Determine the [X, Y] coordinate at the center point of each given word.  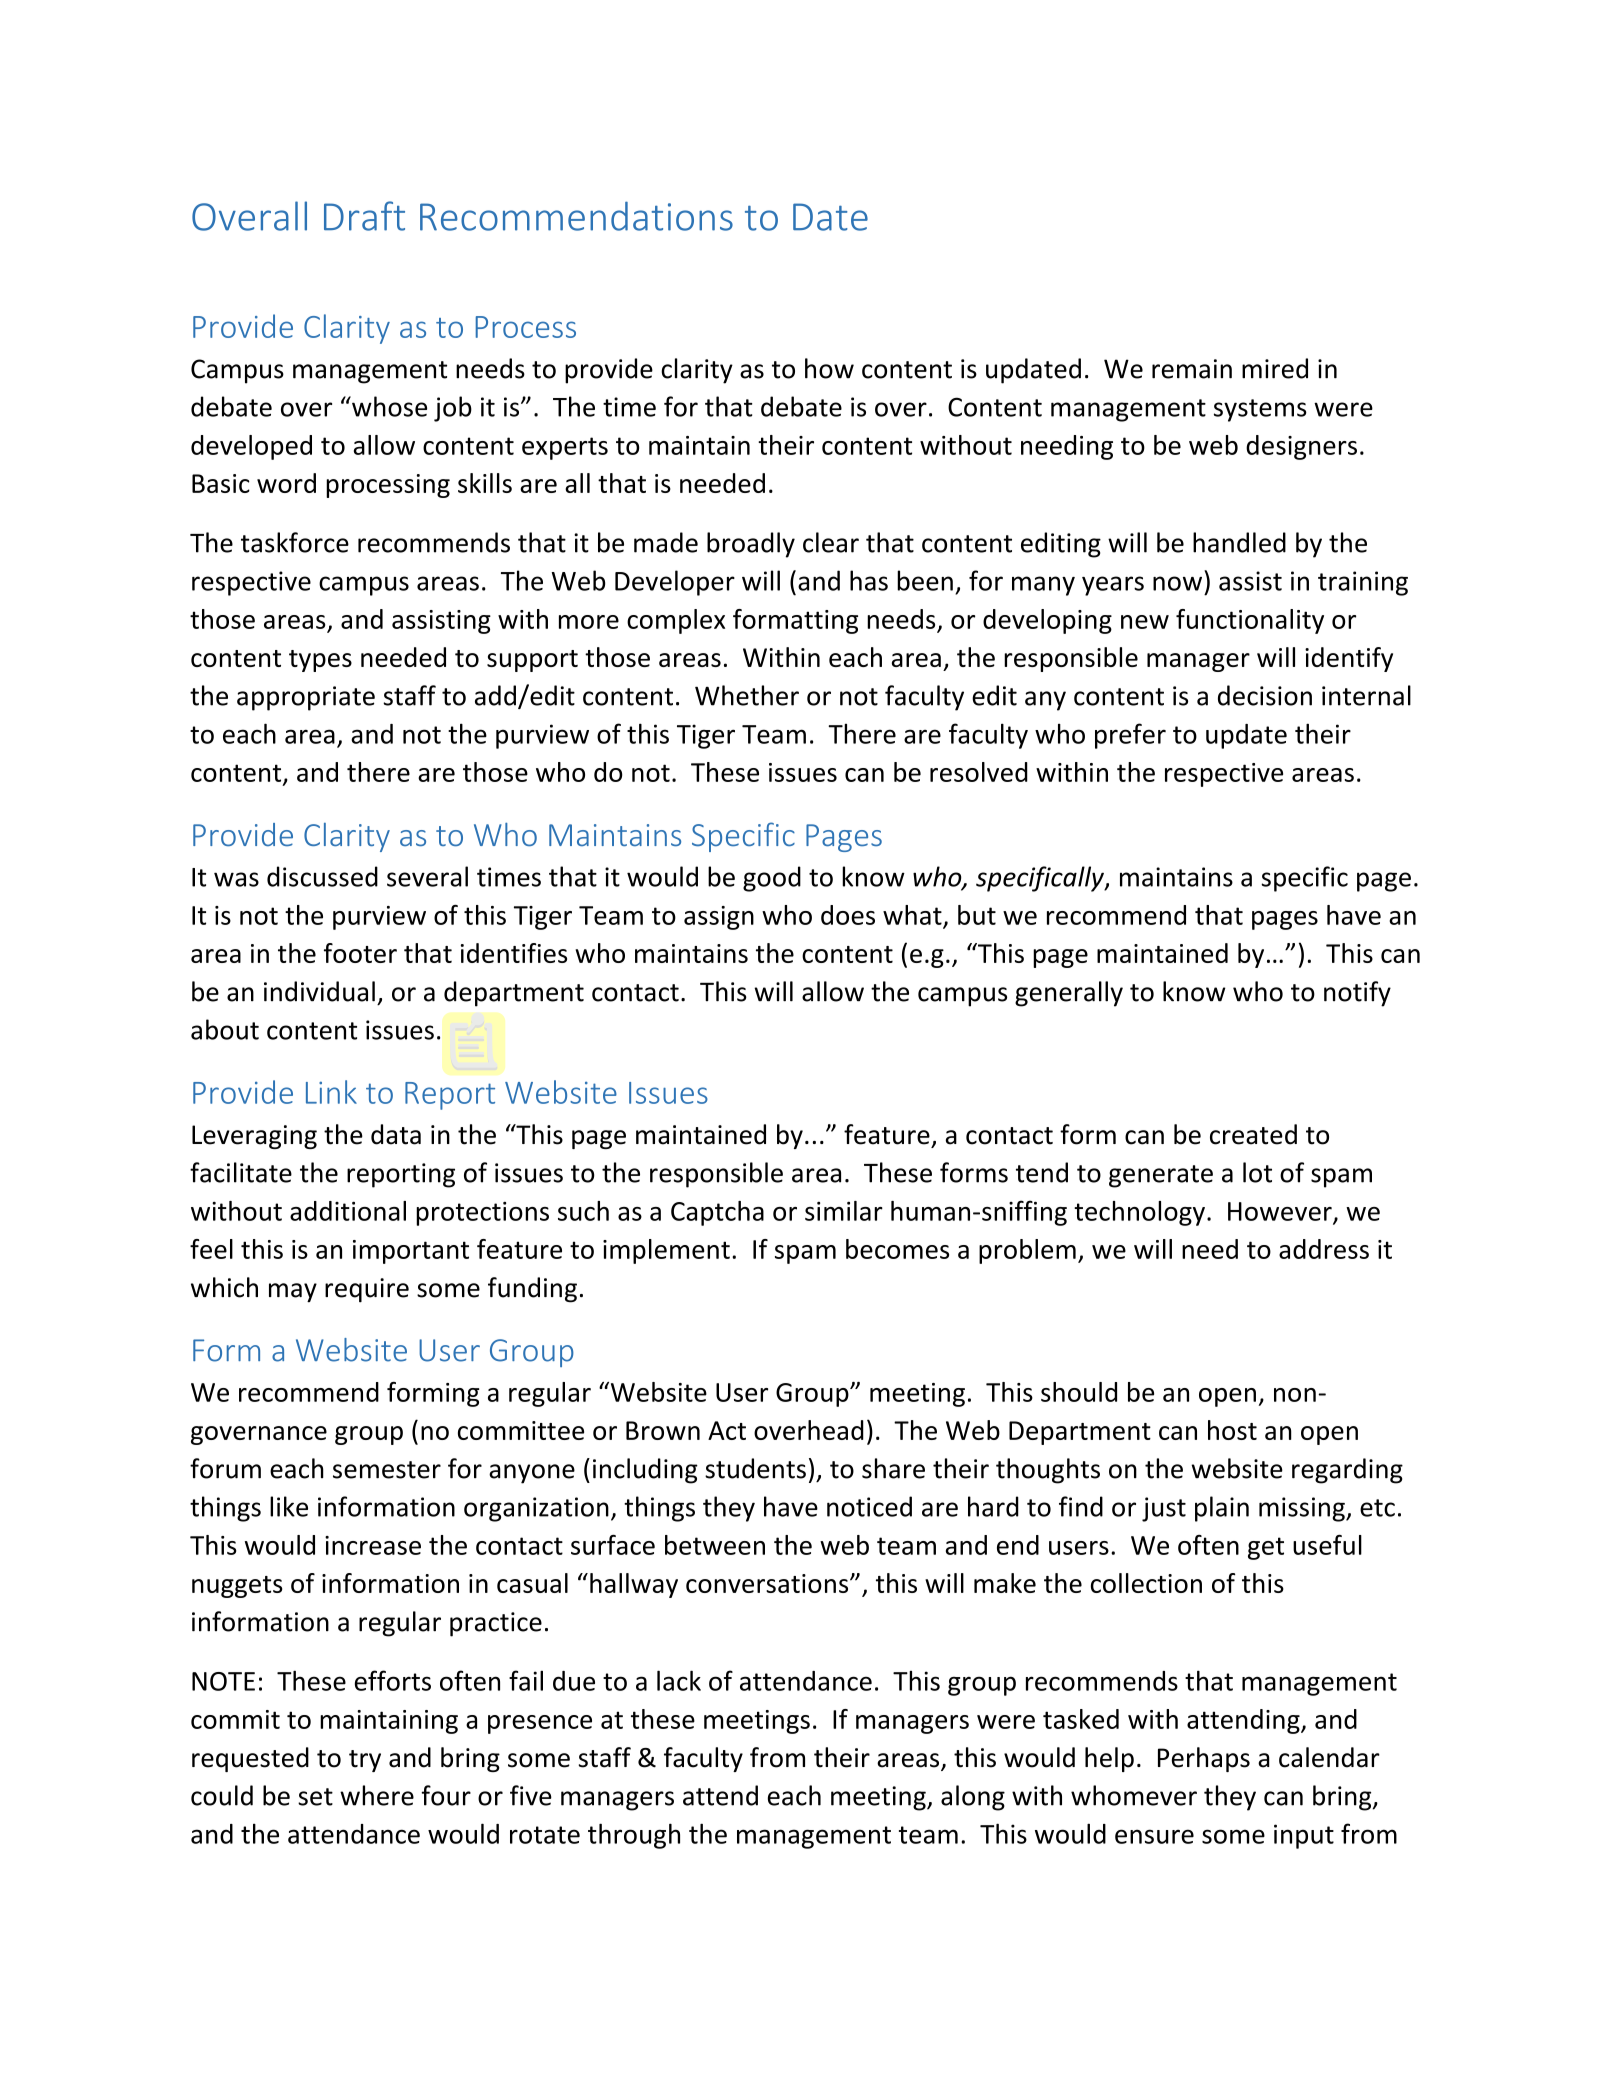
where [377, 1795]
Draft [364, 216]
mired [1275, 368]
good [772, 879]
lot [1257, 1172]
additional [348, 1211]
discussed [322, 876]
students [755, 1468]
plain [1222, 1509]
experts [565, 448]
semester [387, 1470]
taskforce [295, 542]
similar [844, 1211]
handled [1239, 542]
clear [831, 542]
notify [1357, 994]
